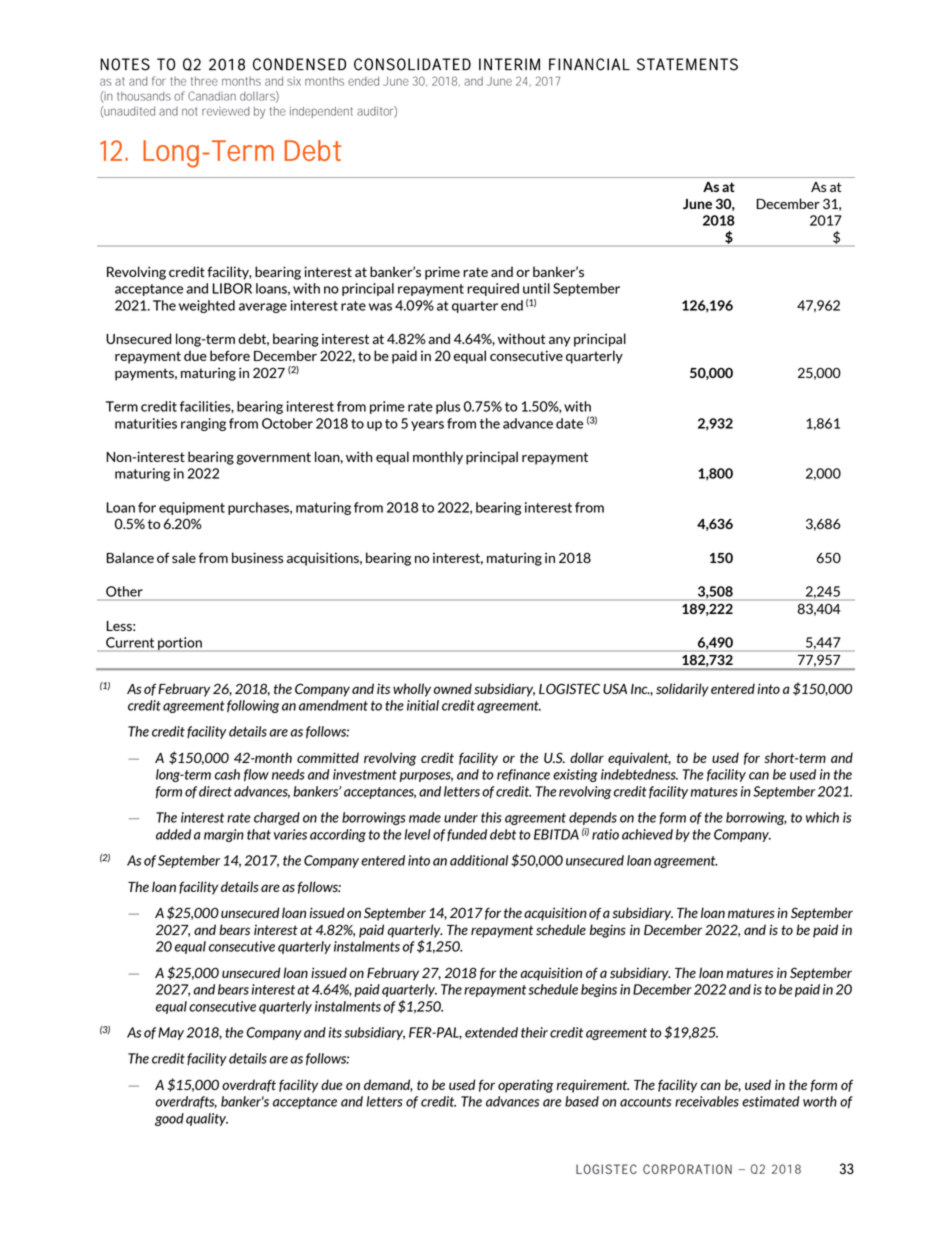  Describe the element at coordinates (453, 688) in the document. I see `owned` at that location.
